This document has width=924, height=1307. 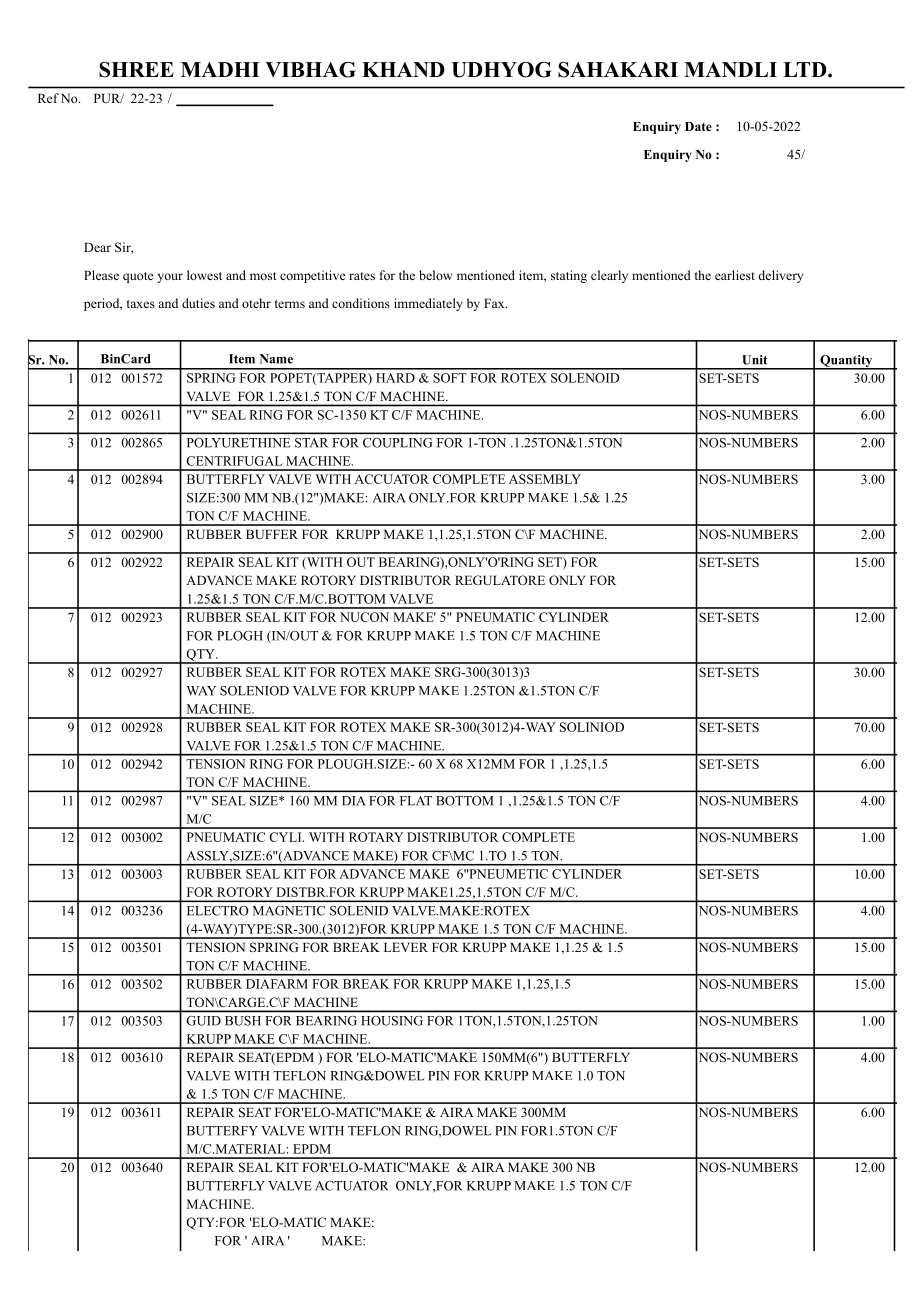 What do you see at coordinates (217, 911) in the document?
I see `ELECTRO` at bounding box center [217, 911].
